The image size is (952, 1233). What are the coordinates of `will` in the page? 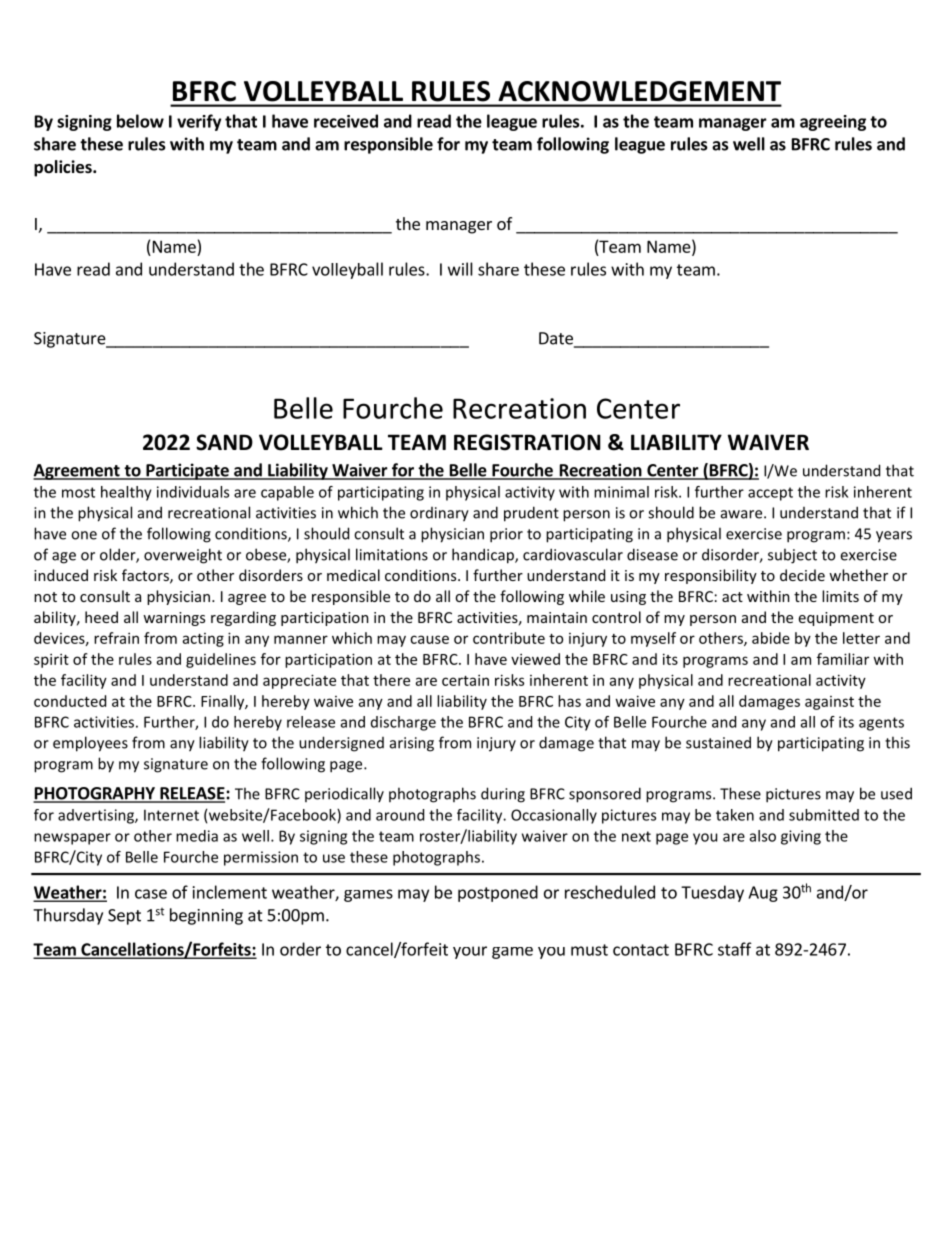 It's located at (460, 269).
